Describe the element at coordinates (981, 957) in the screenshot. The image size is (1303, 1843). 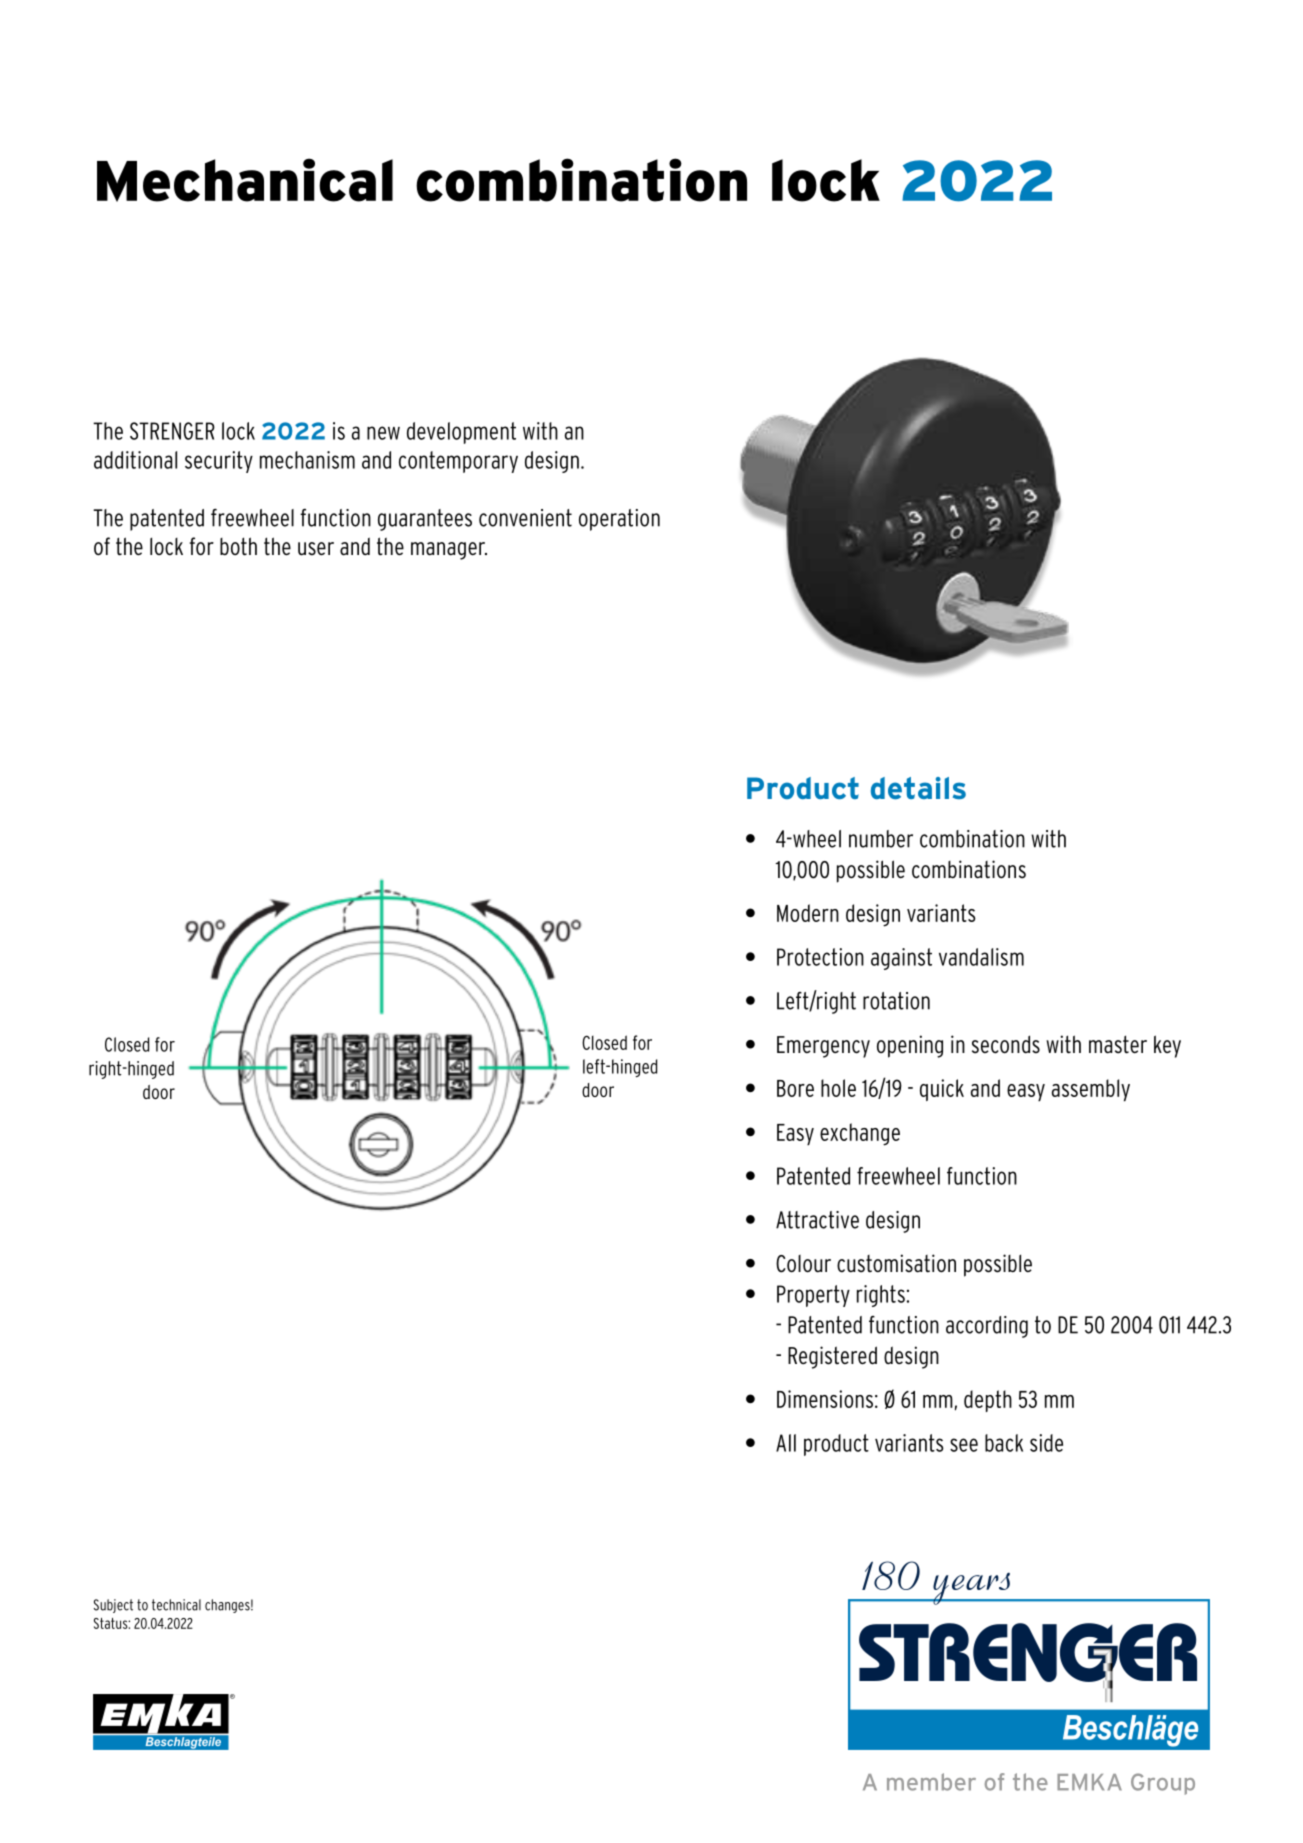
I see `vandalism` at that location.
